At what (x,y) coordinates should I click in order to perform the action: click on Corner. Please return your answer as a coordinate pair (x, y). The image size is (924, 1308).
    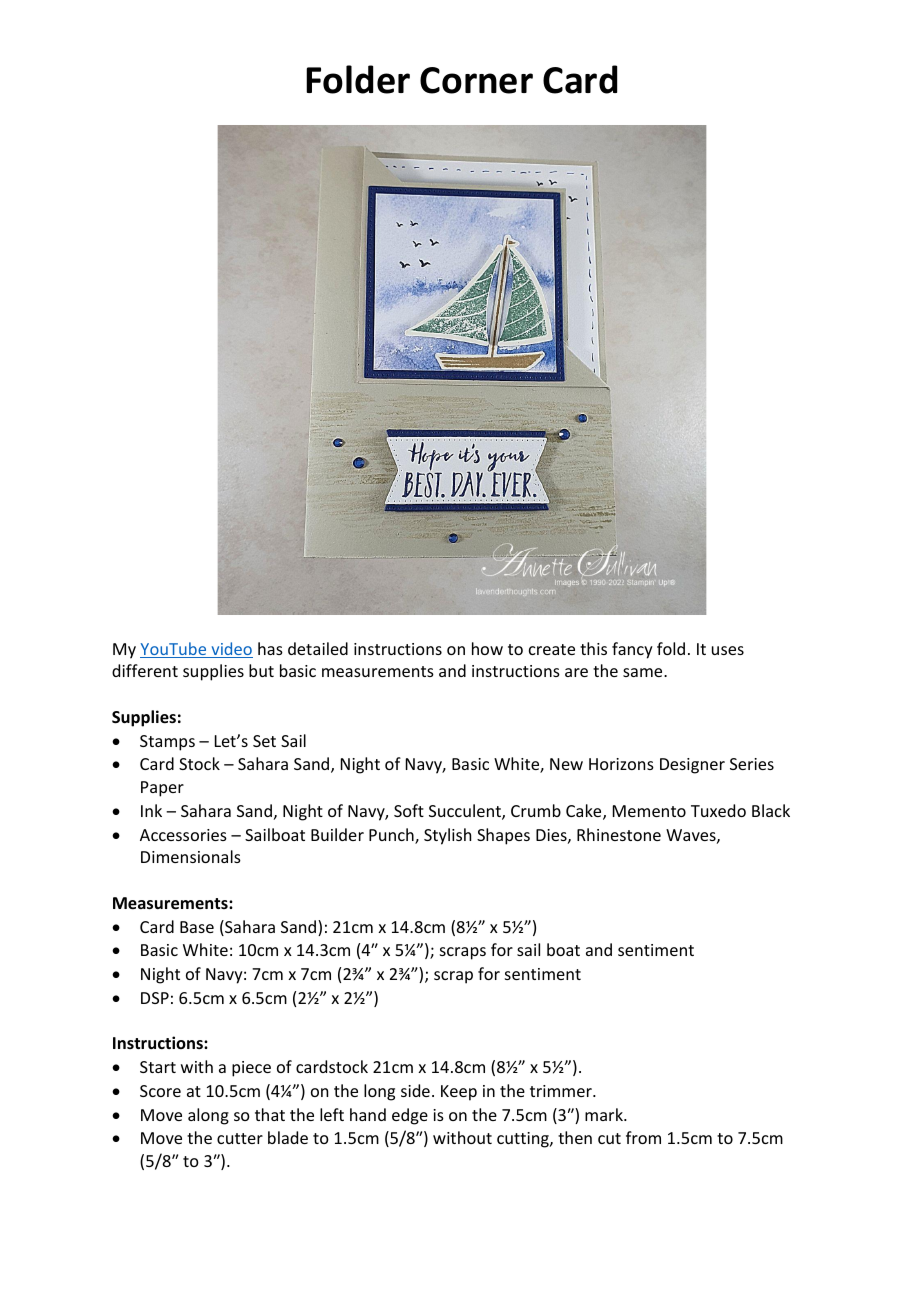
    Looking at the image, I should click on (476, 80).
